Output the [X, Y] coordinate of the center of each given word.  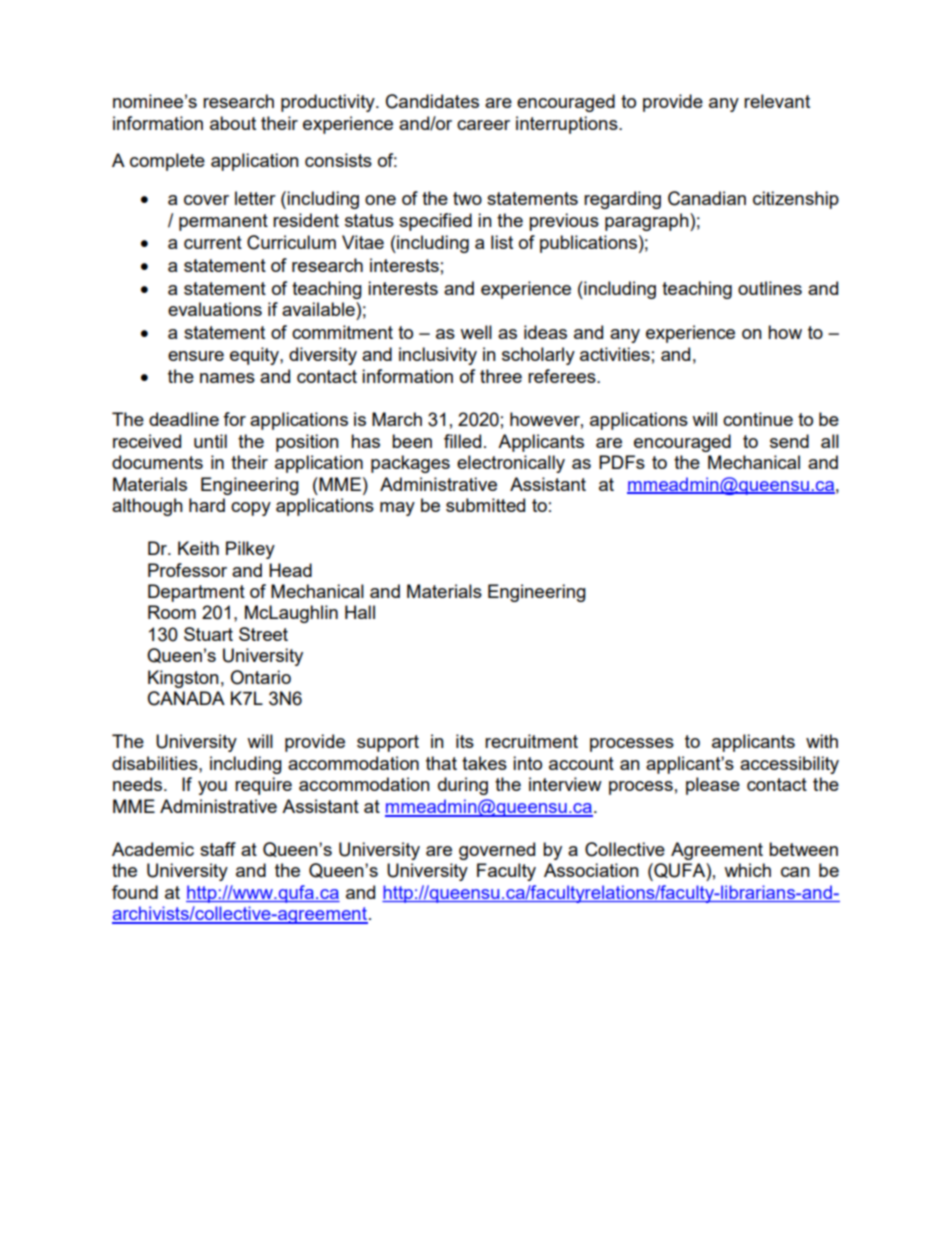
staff [218, 849]
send [789, 441]
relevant [777, 101]
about [233, 123]
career [483, 125]
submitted [485, 505]
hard [207, 505]
